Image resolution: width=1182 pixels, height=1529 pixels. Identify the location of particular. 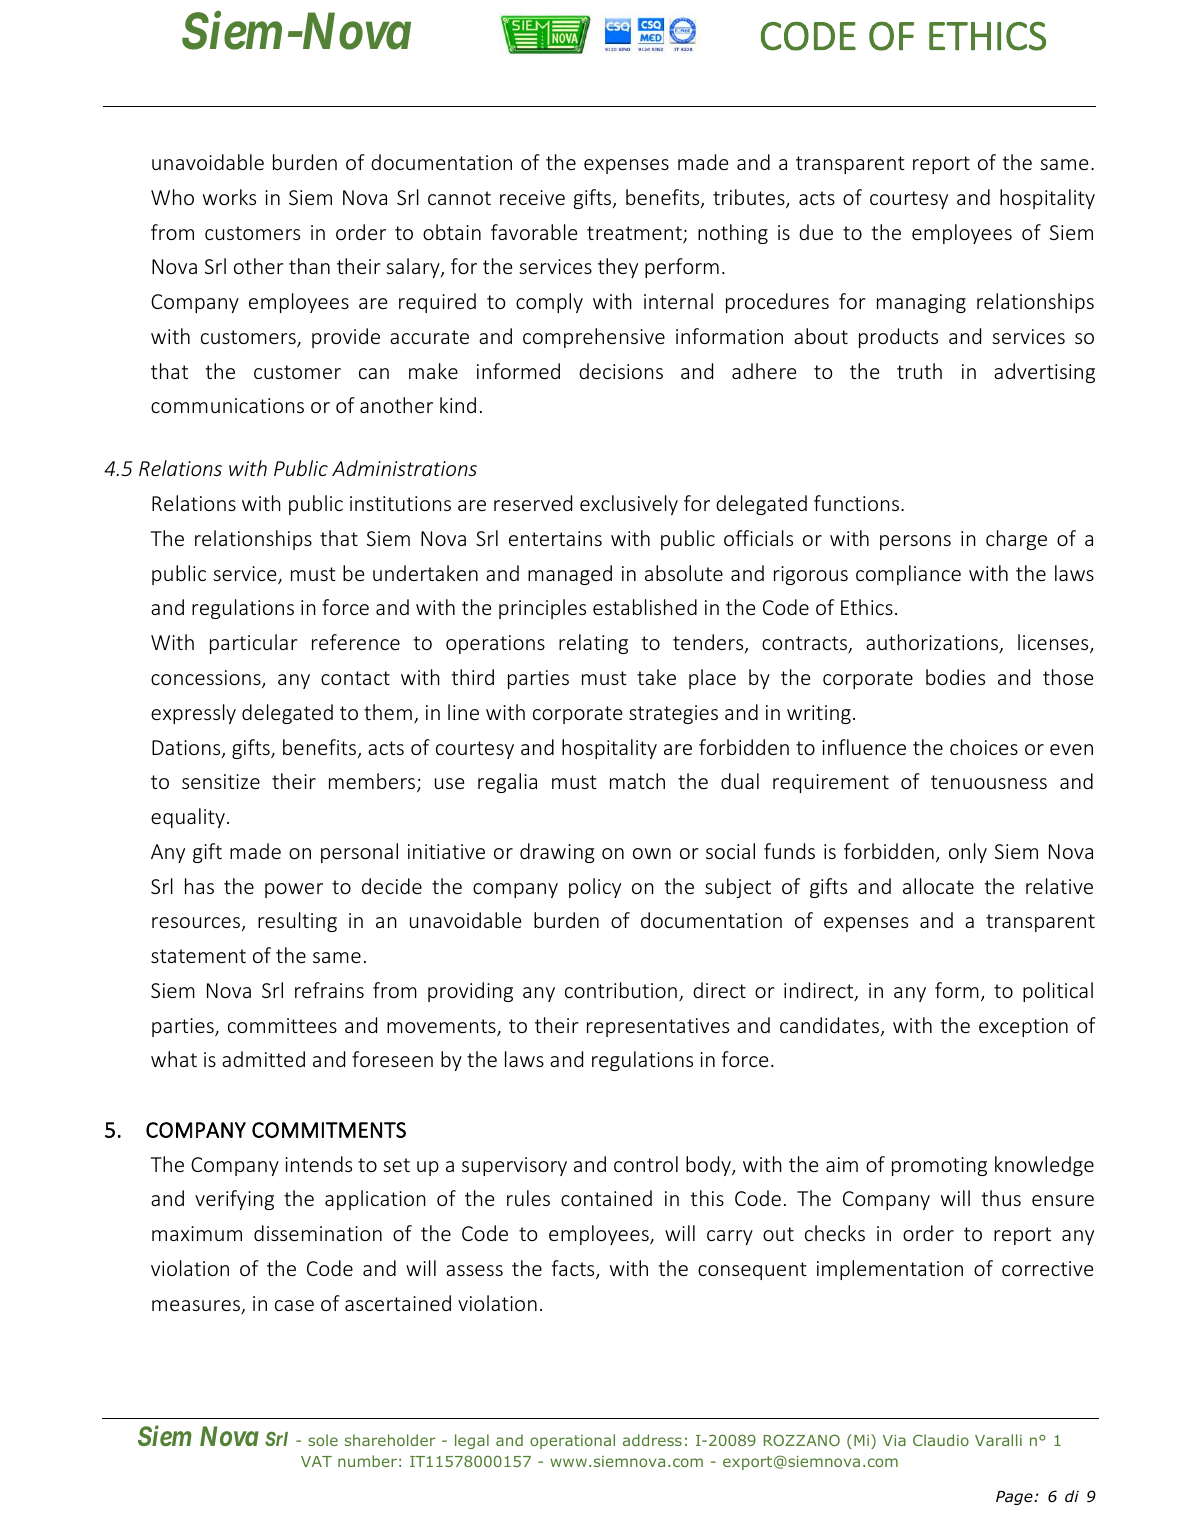
(254, 644).
